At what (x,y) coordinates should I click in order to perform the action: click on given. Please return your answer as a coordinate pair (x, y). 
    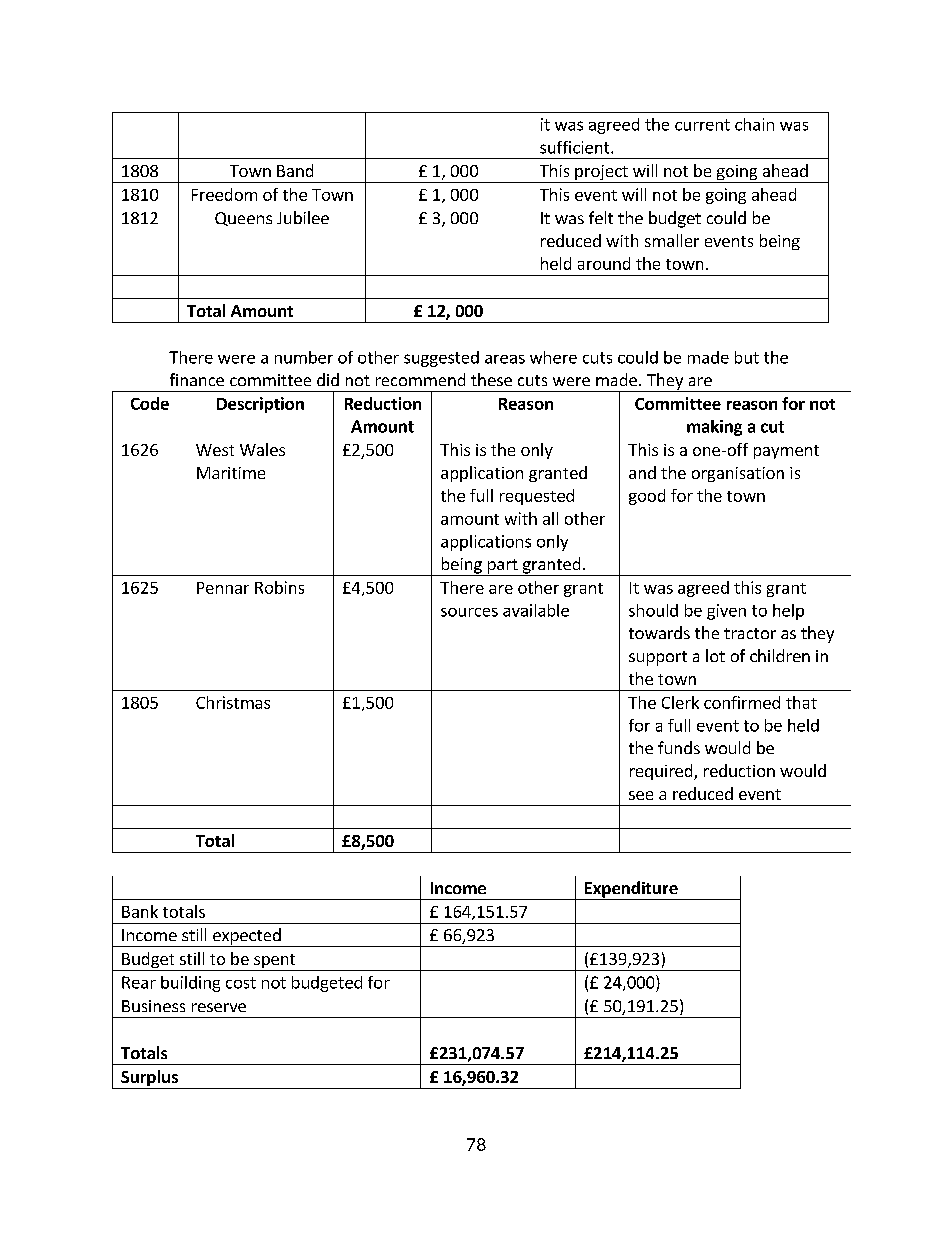
    Looking at the image, I should click on (726, 612).
